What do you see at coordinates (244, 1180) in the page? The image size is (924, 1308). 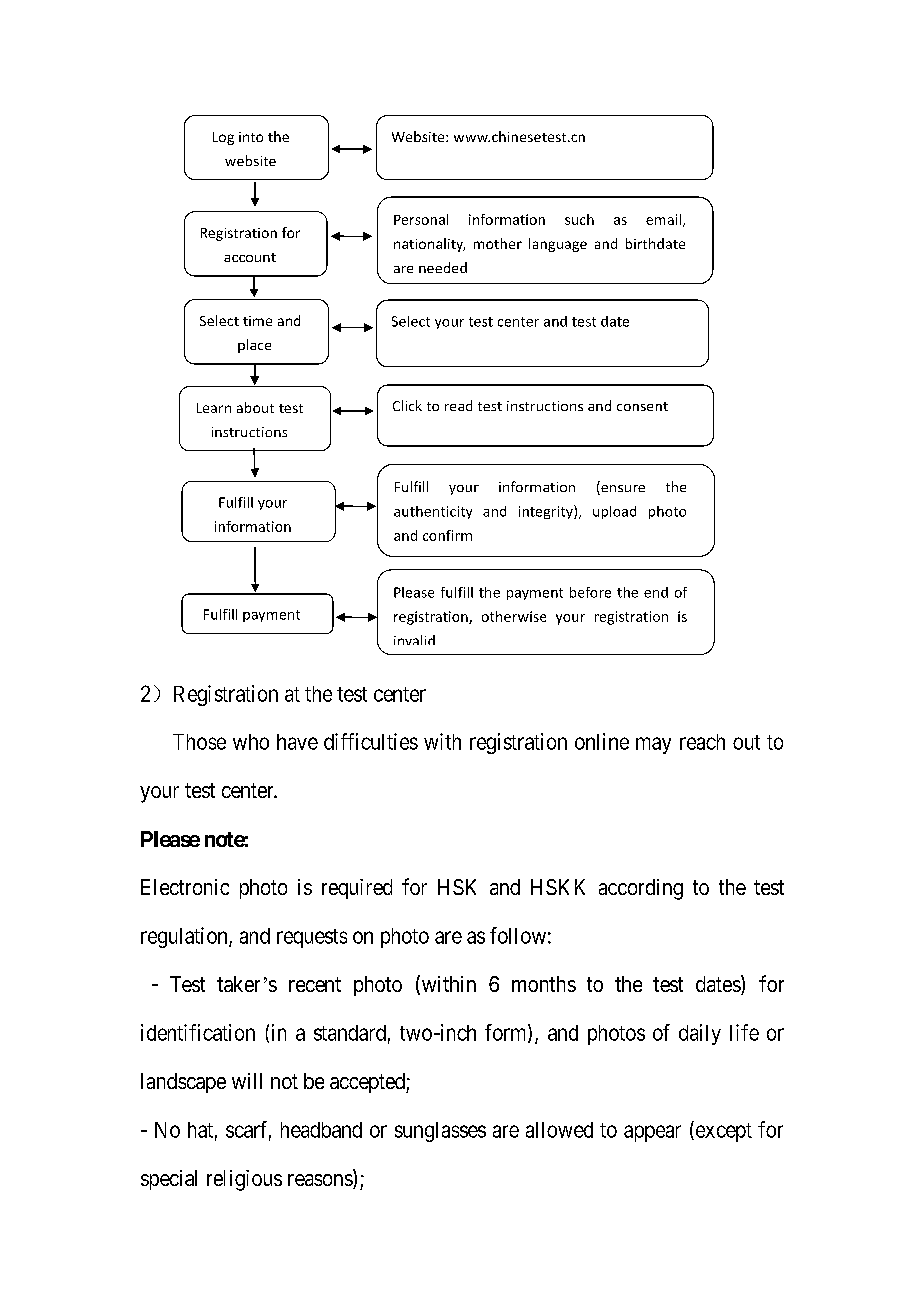 I see `religious` at bounding box center [244, 1180].
